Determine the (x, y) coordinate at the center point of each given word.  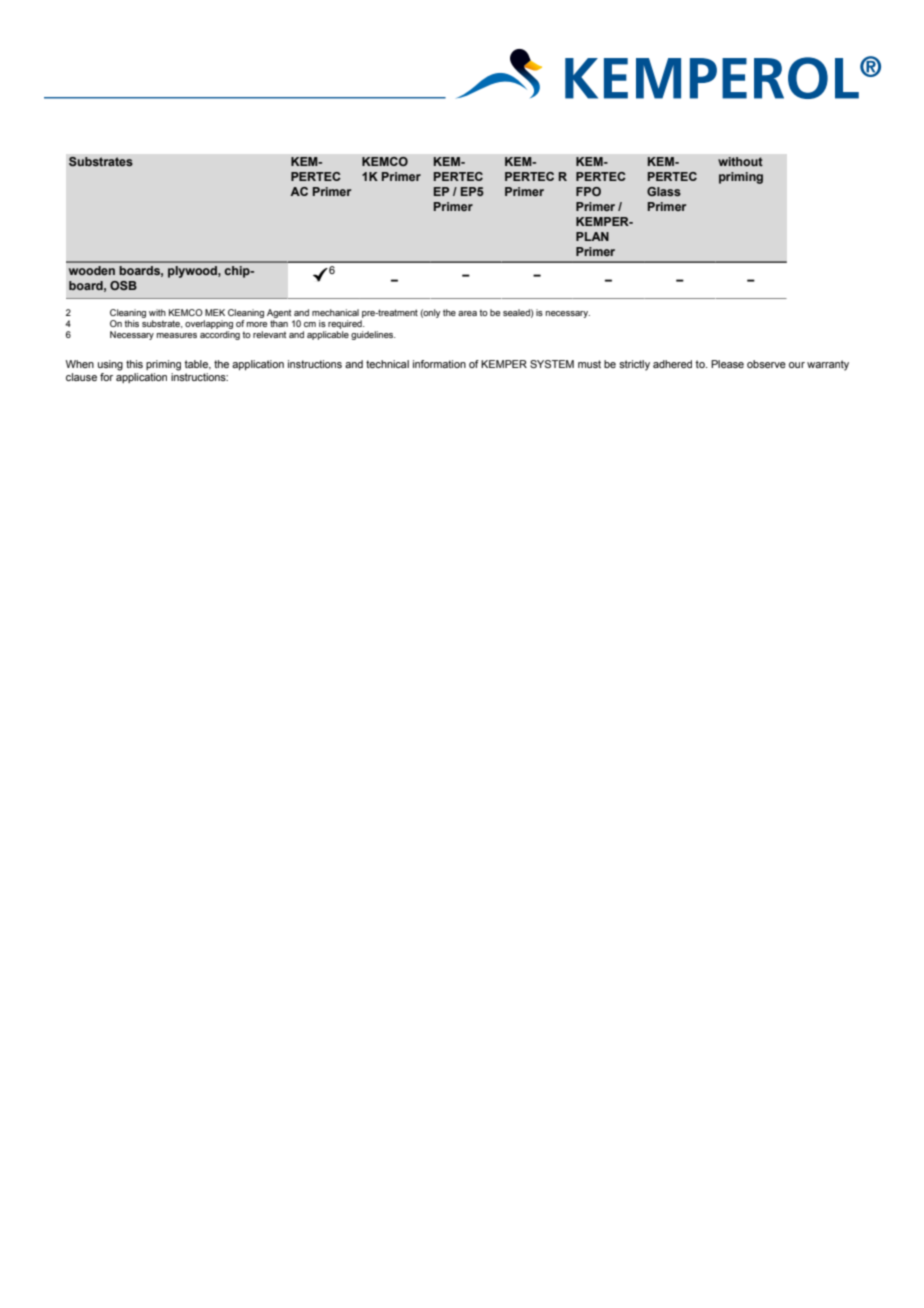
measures (177, 335)
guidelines (373, 335)
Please (727, 364)
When (80, 364)
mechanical (335, 312)
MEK (215, 312)
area (467, 313)
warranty (828, 365)
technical (387, 364)
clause (81, 377)
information (439, 364)
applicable (328, 335)
